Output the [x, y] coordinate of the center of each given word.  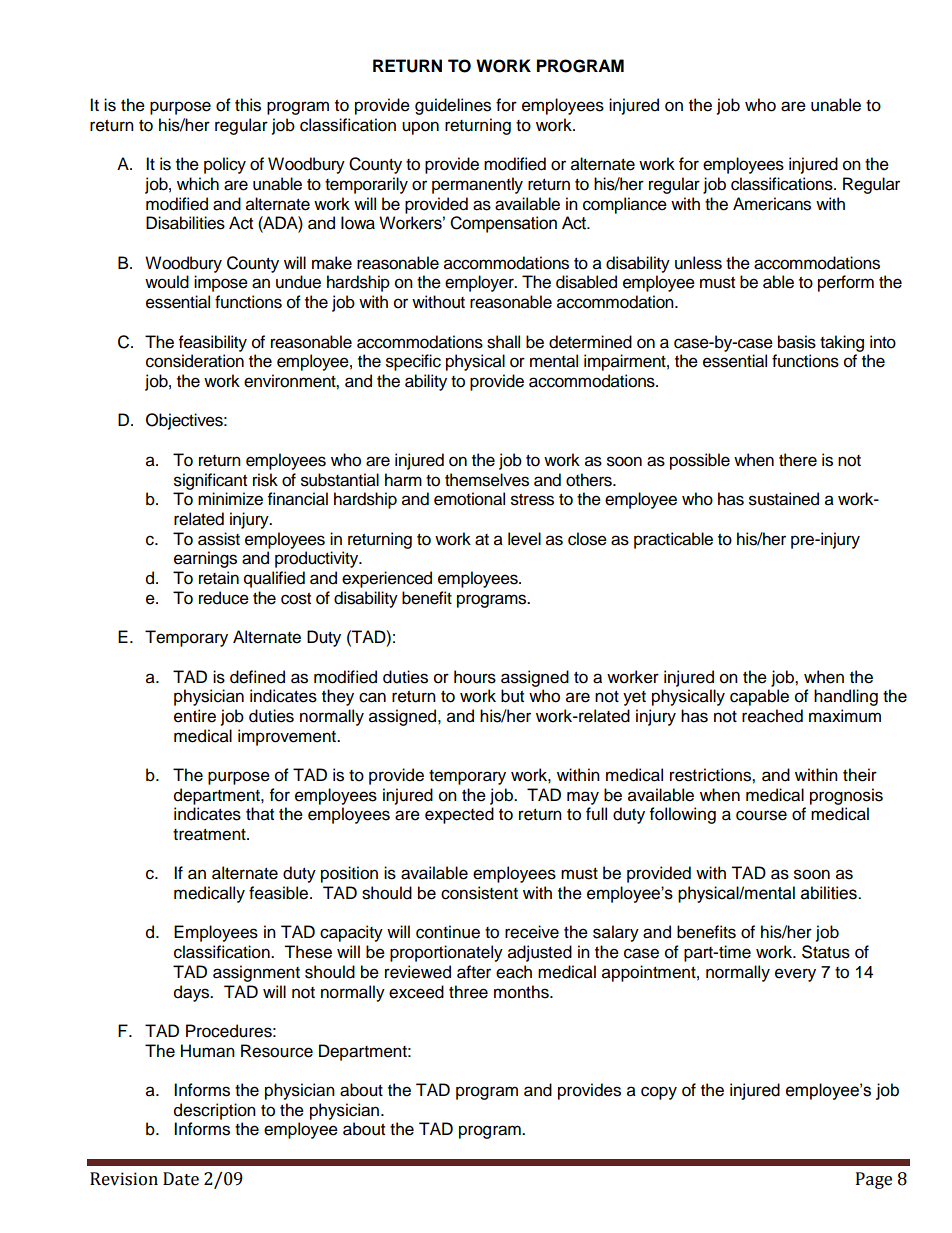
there [798, 460]
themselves [487, 480]
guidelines [453, 106]
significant [210, 481]
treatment [210, 835]
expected [459, 815]
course [761, 815]
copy [659, 1093]
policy [225, 165]
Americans [772, 204]
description [215, 1111]
